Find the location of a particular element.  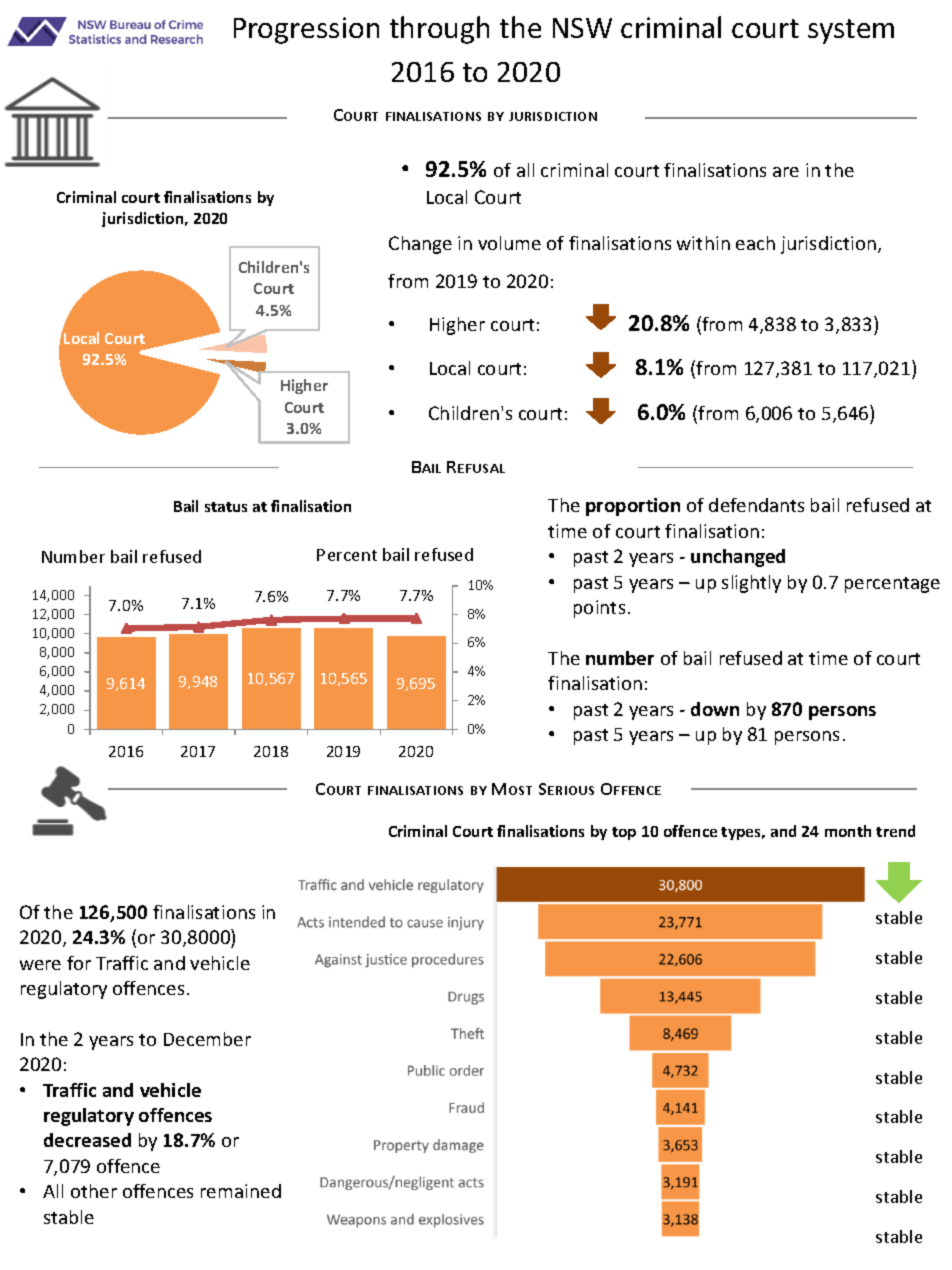

Progression is located at coordinates (306, 30).
